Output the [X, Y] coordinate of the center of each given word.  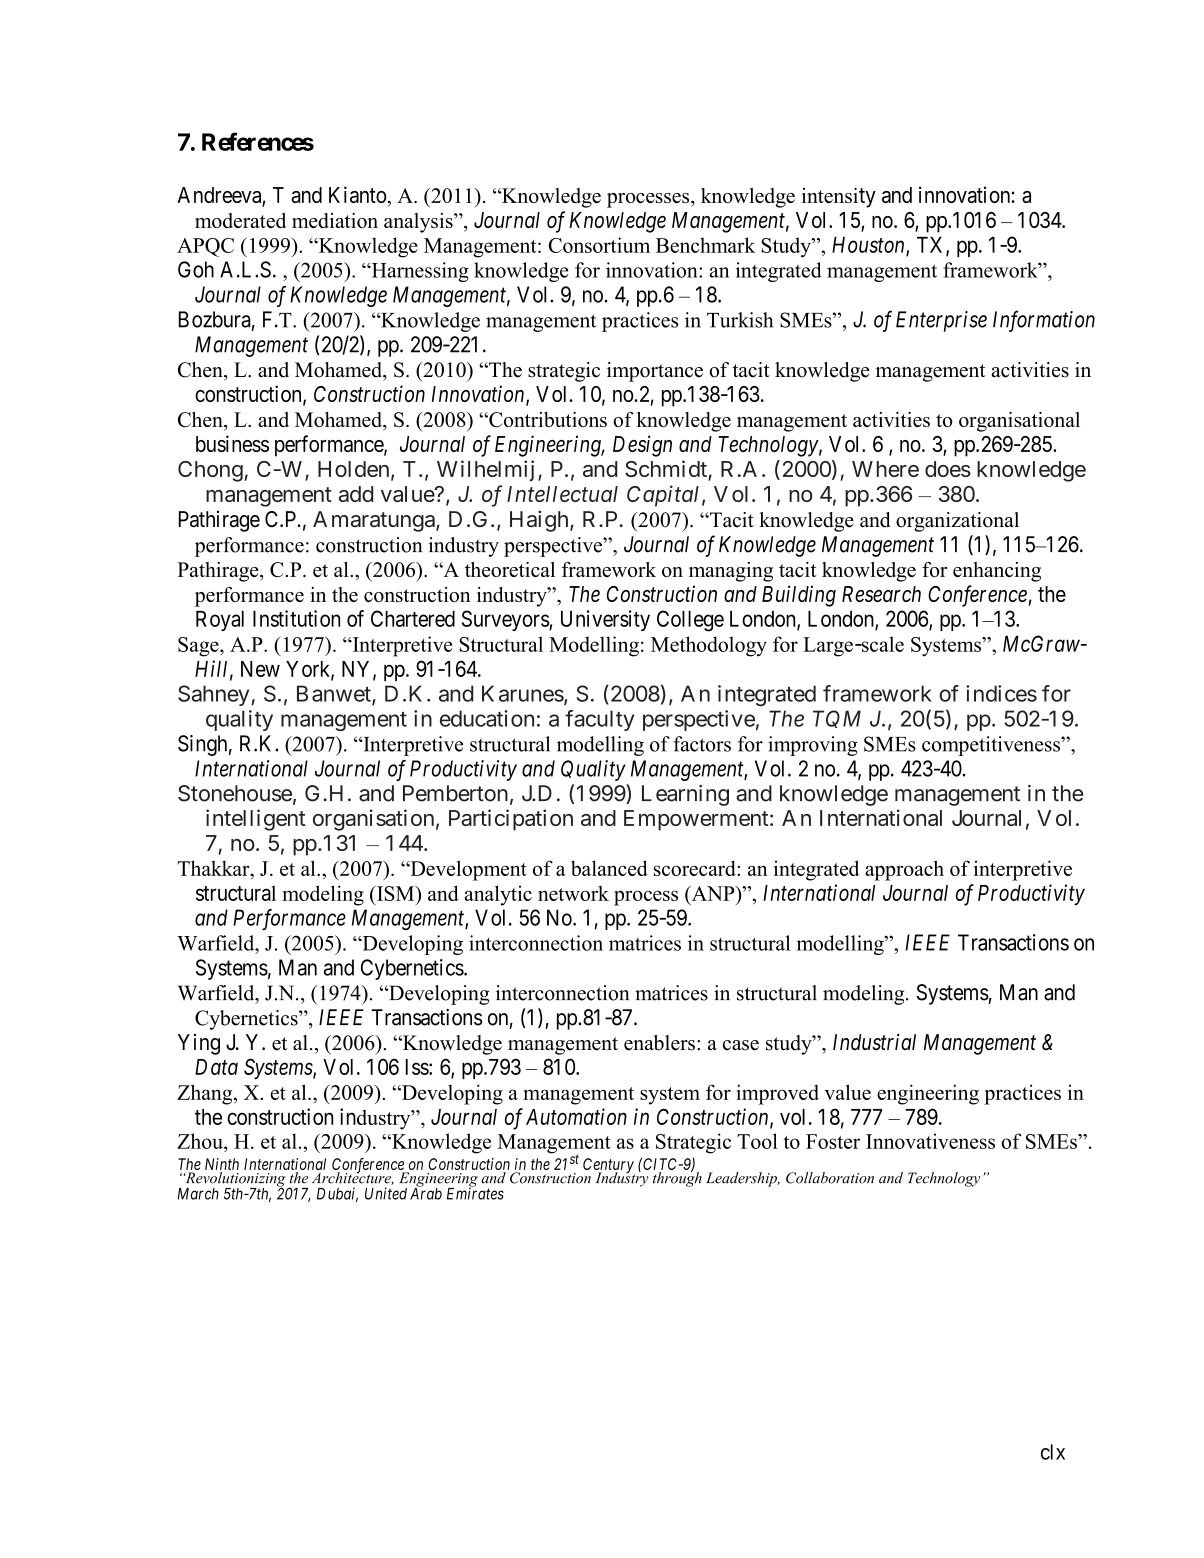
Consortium [599, 245]
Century [609, 1167]
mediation [335, 220]
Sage [199, 647]
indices [1001, 693]
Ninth [222, 1165]
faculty [599, 720]
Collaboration [830, 1178]
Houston [869, 246]
